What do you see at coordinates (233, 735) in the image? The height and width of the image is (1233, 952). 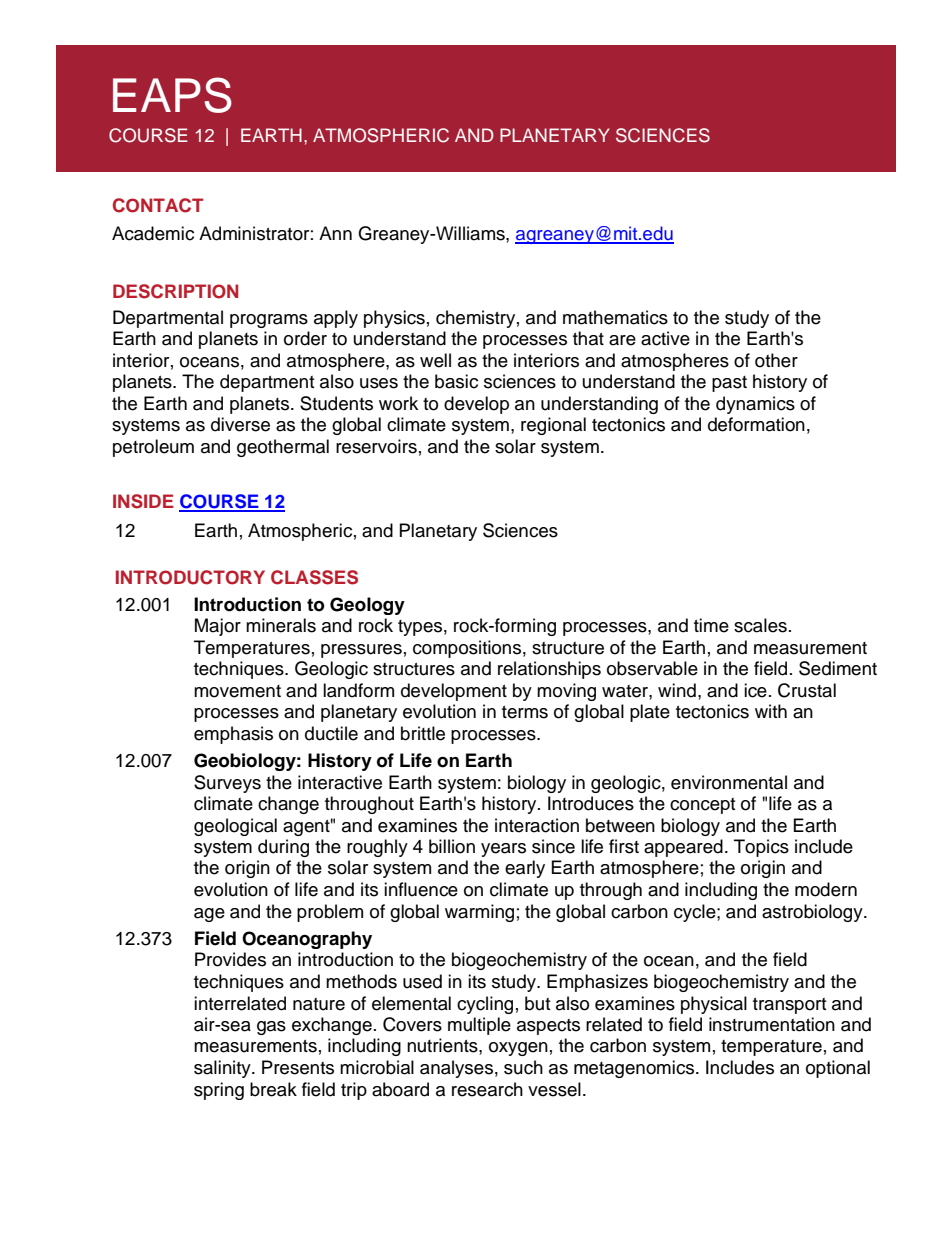 I see `emphasis` at bounding box center [233, 735].
